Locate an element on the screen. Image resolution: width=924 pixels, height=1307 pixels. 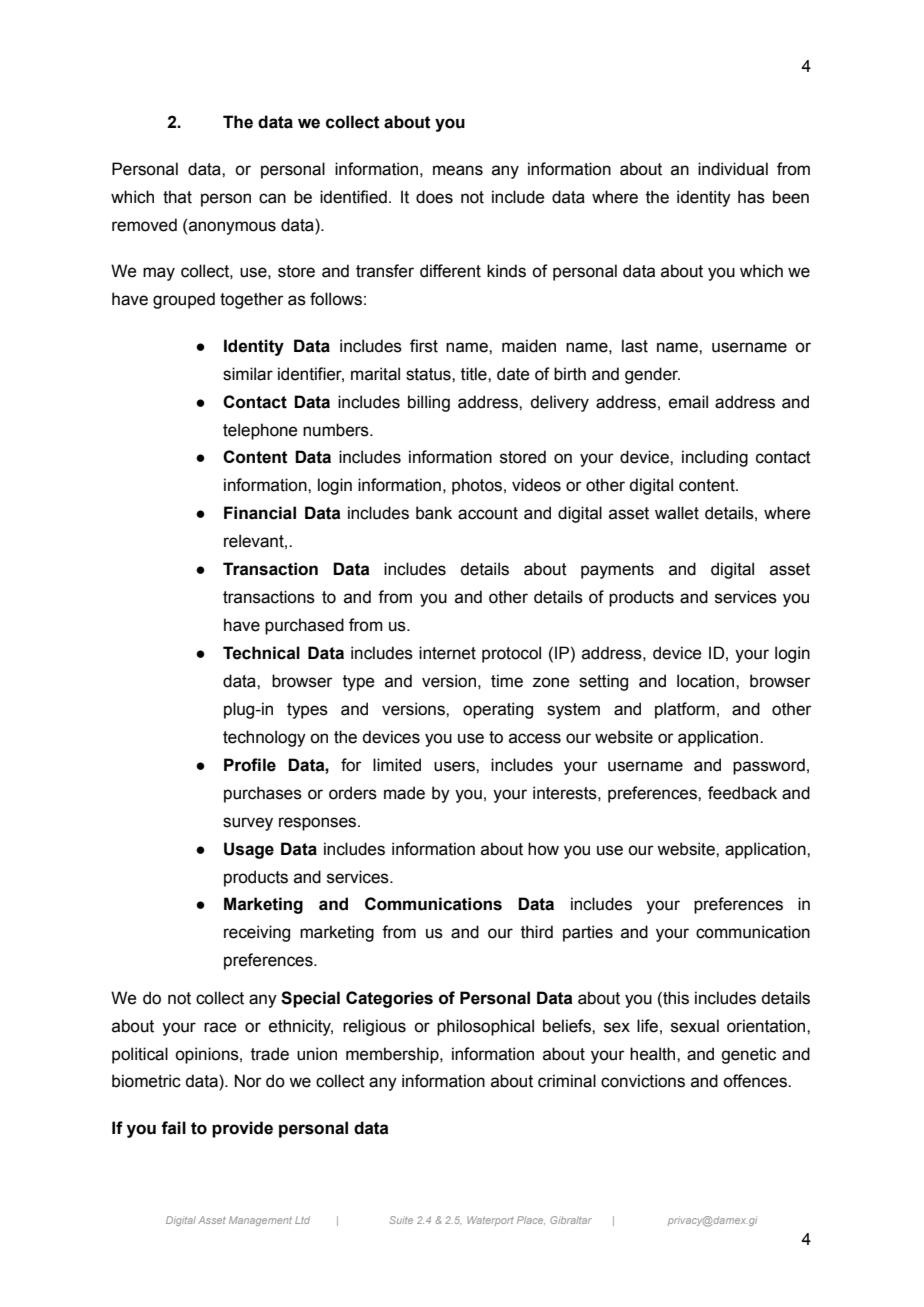
race is located at coordinates (220, 1027).
